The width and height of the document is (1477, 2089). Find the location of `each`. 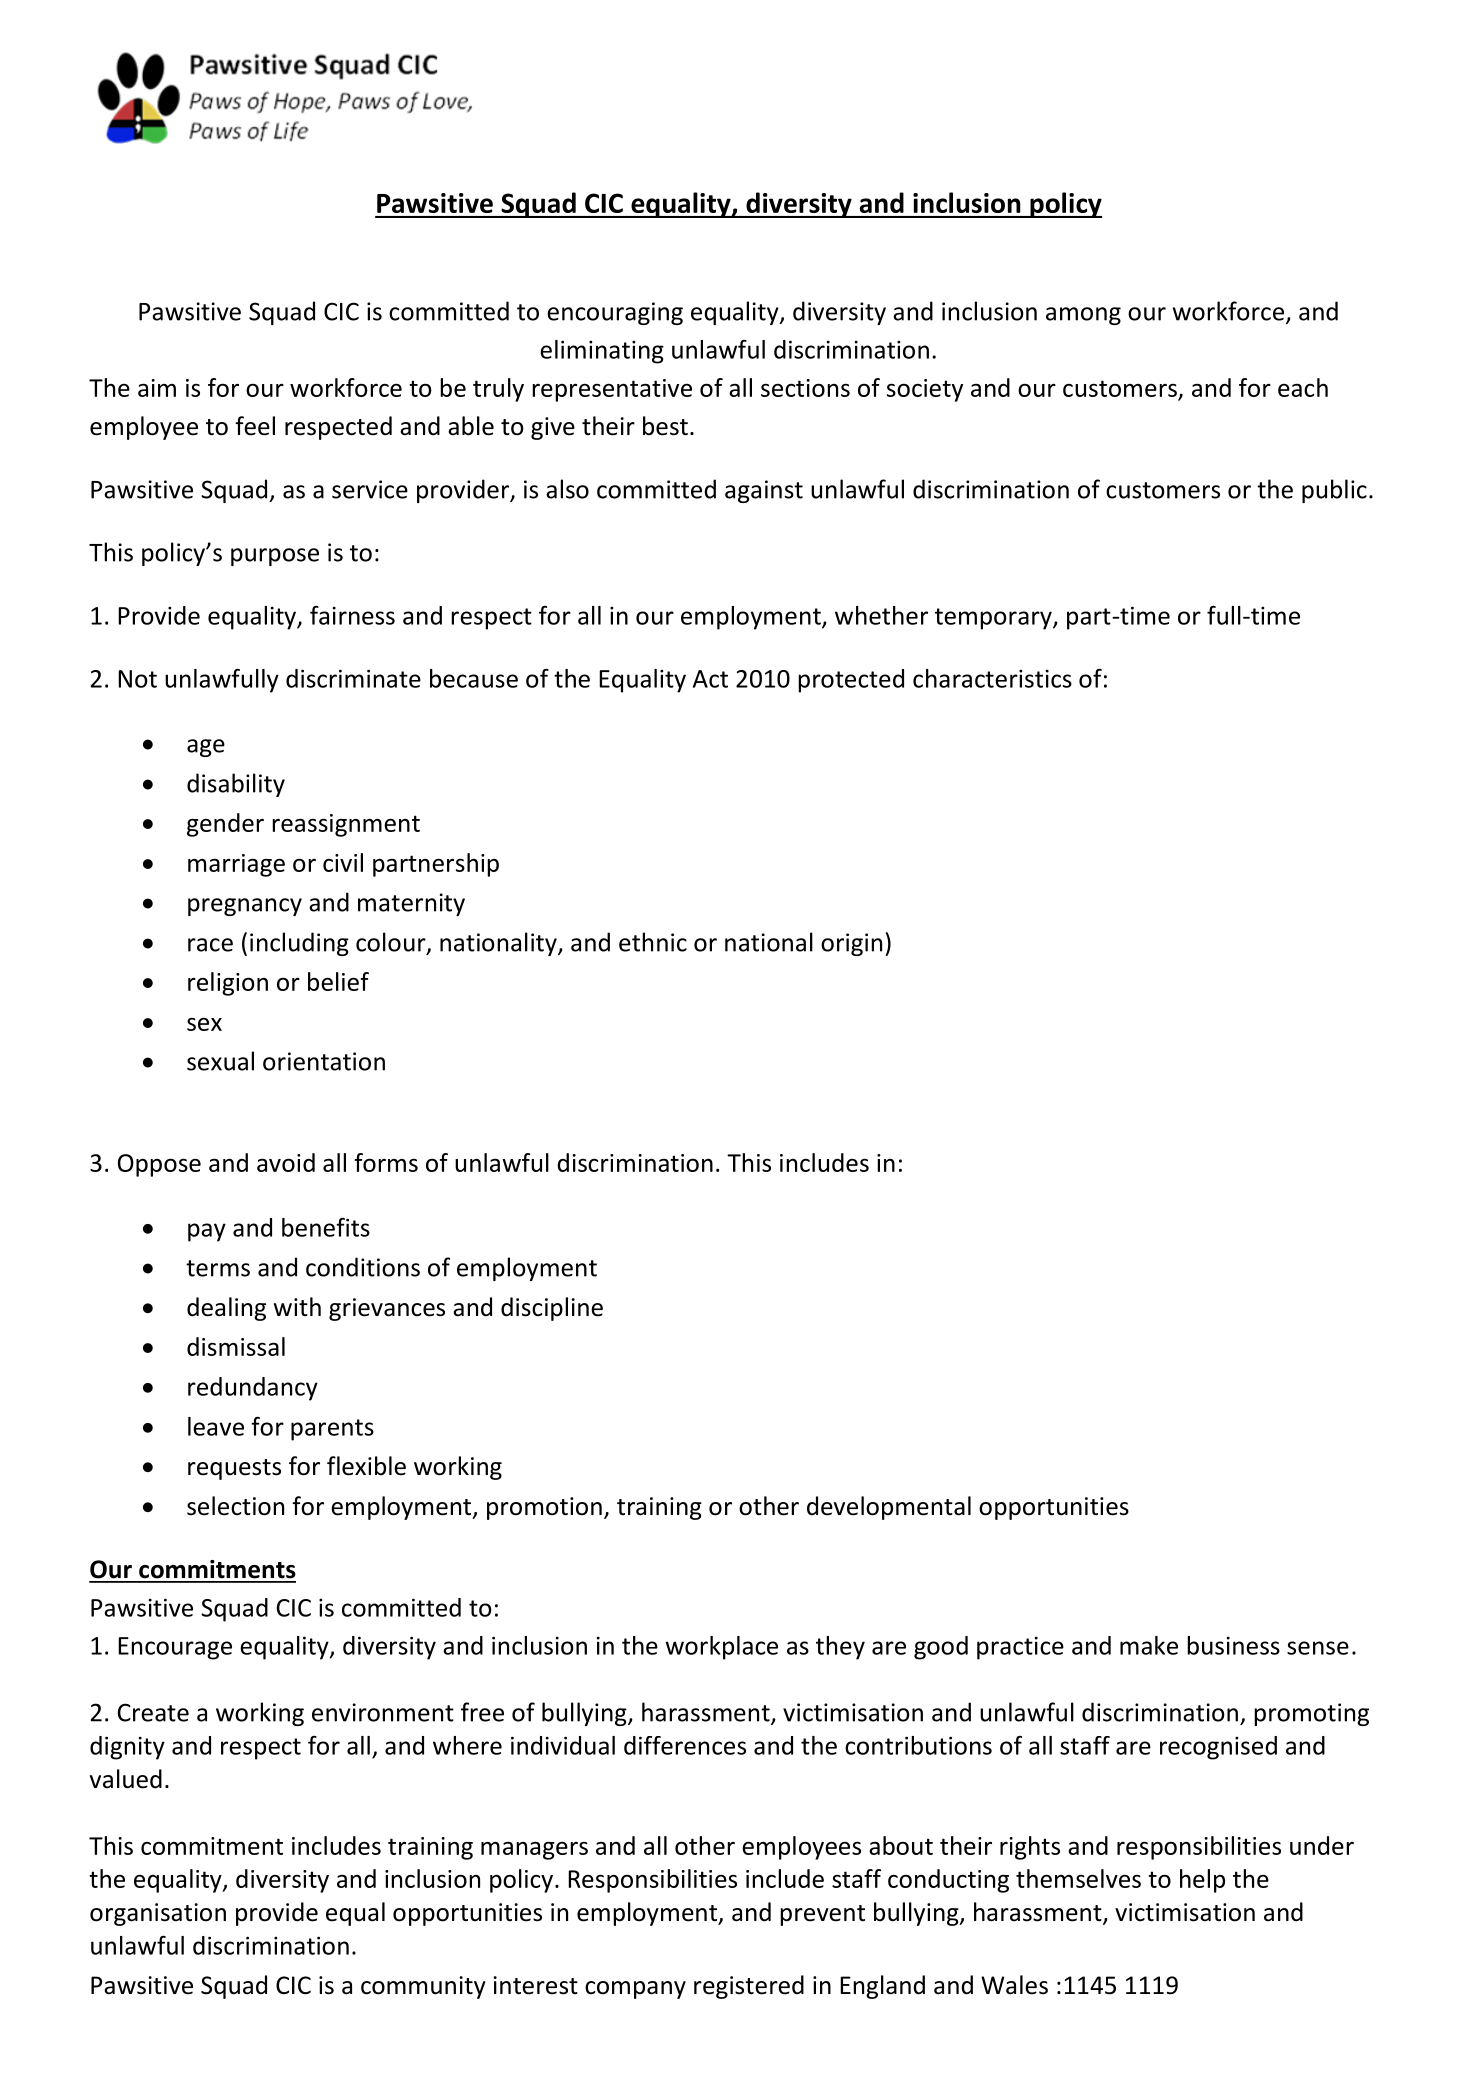

each is located at coordinates (1303, 387).
